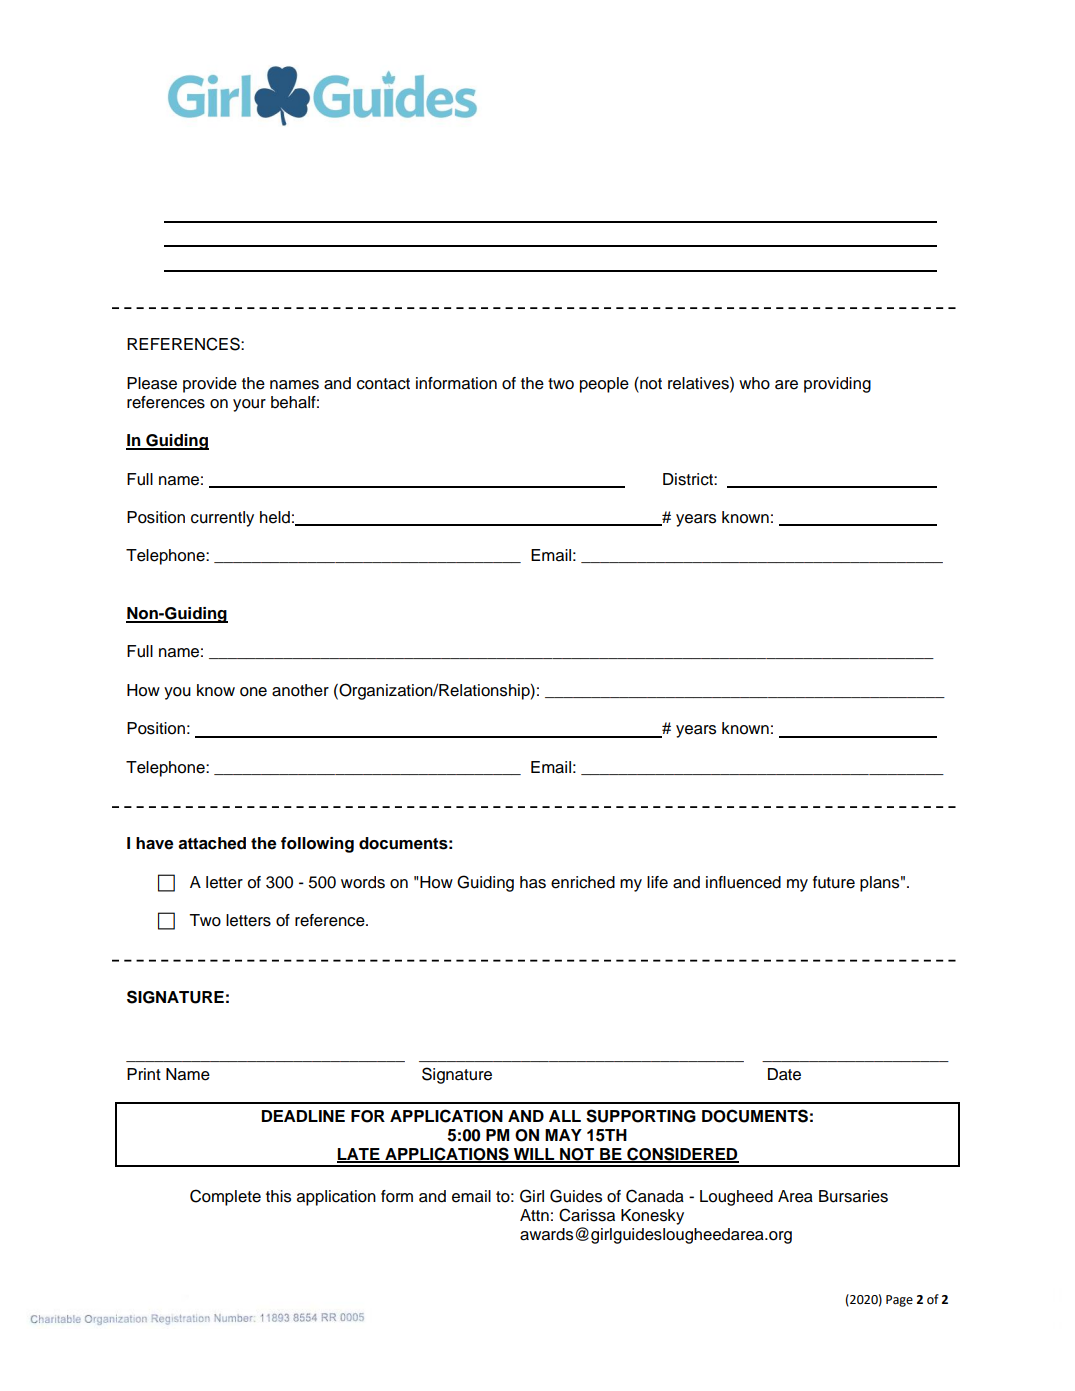 This document has width=1075, height=1391. Describe the element at coordinates (604, 385) in the document. I see `people` at that location.
